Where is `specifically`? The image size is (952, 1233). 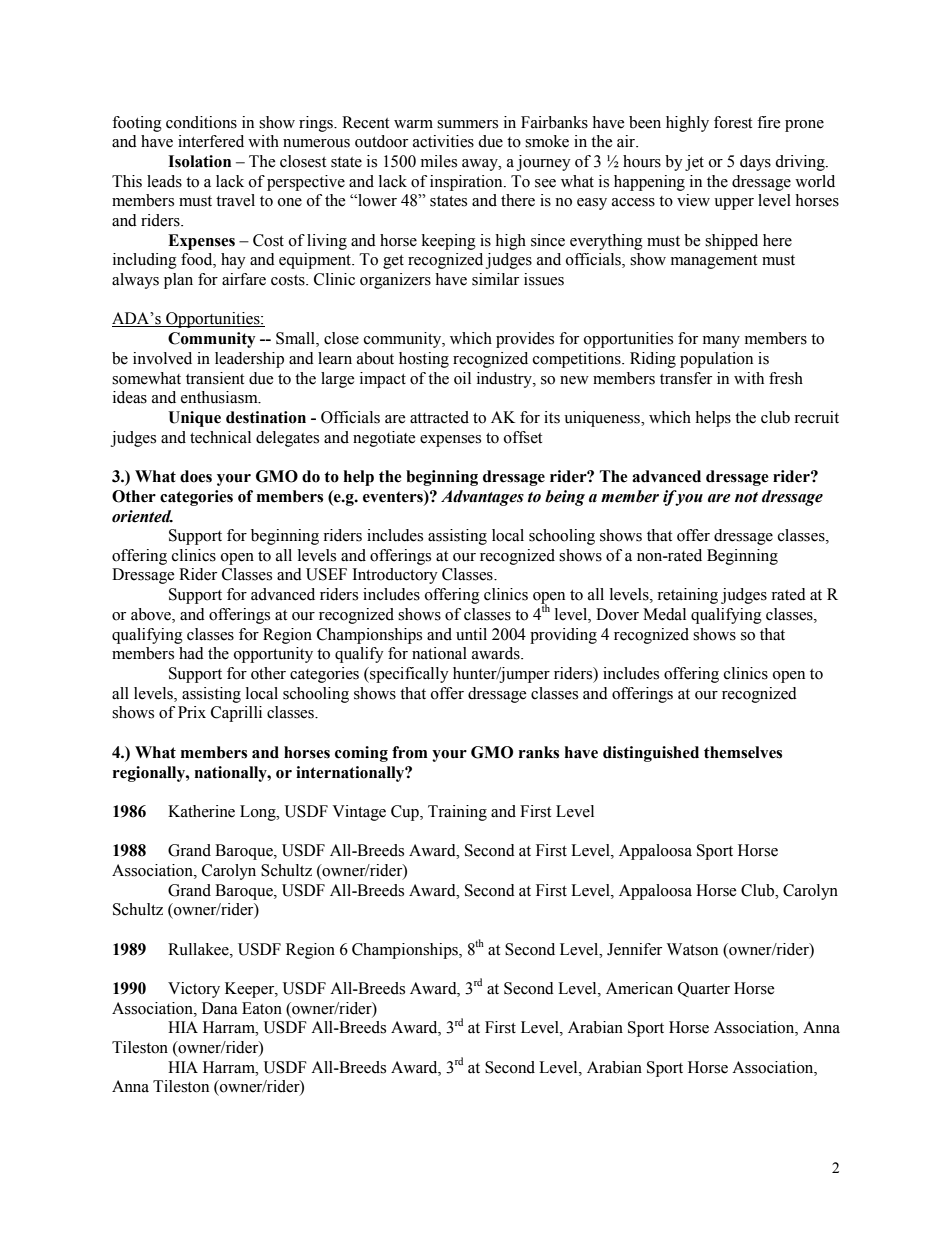 specifically is located at coordinates (408, 675).
